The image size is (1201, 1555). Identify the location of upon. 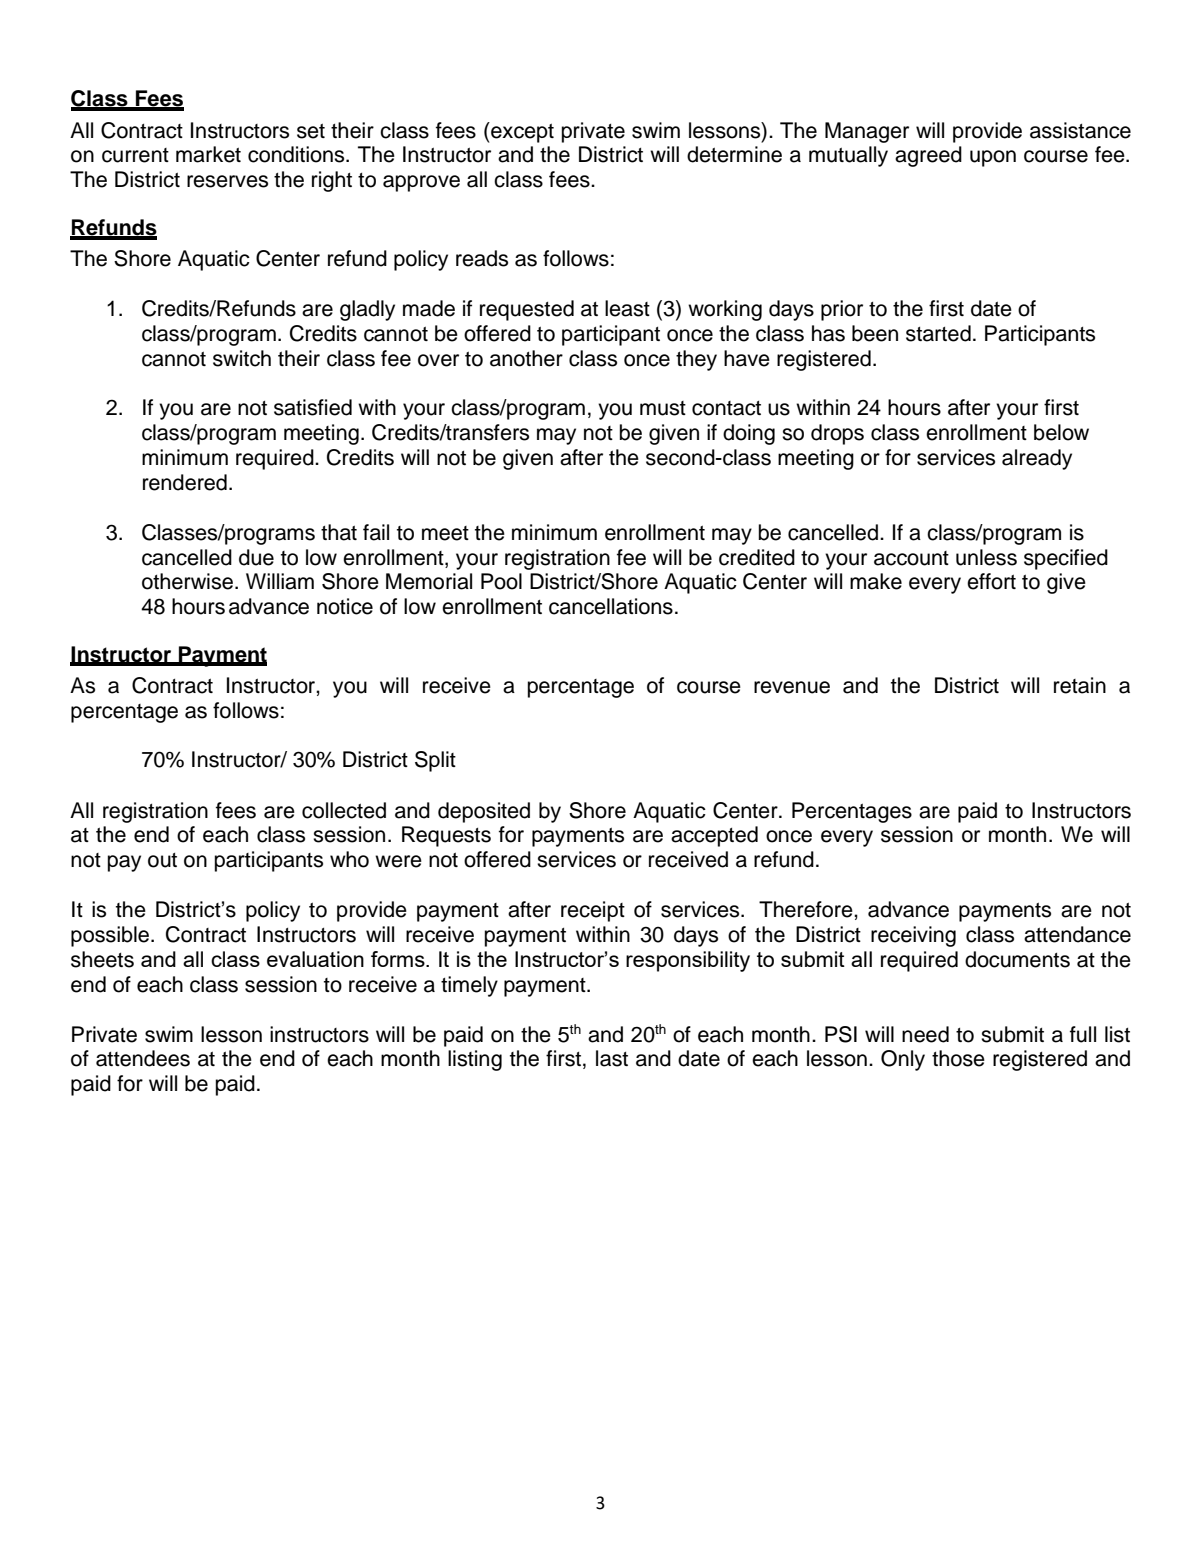
(993, 158).
